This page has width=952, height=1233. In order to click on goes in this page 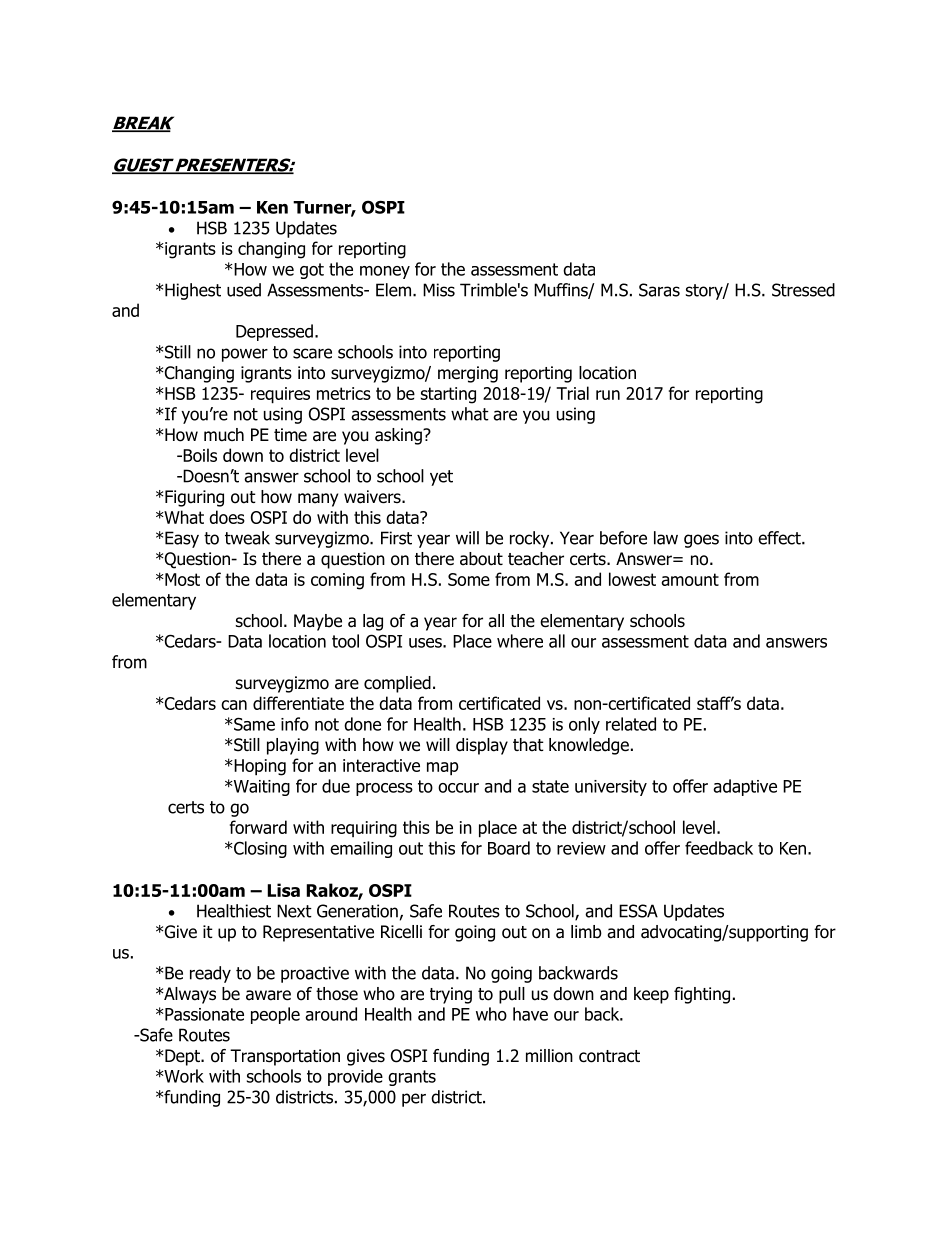, I will do `click(701, 541)`.
